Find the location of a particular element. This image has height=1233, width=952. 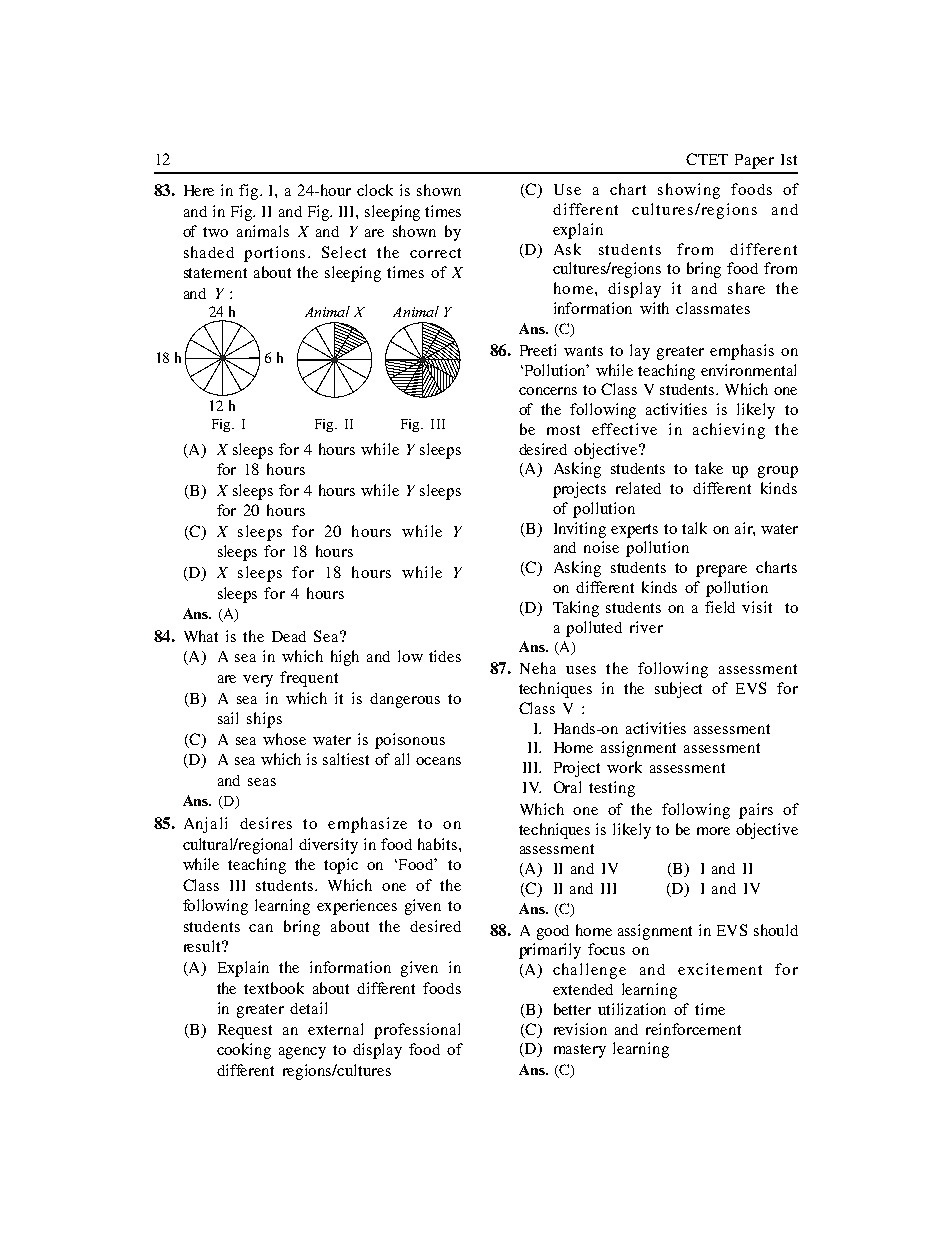

Request is located at coordinates (245, 1031).
